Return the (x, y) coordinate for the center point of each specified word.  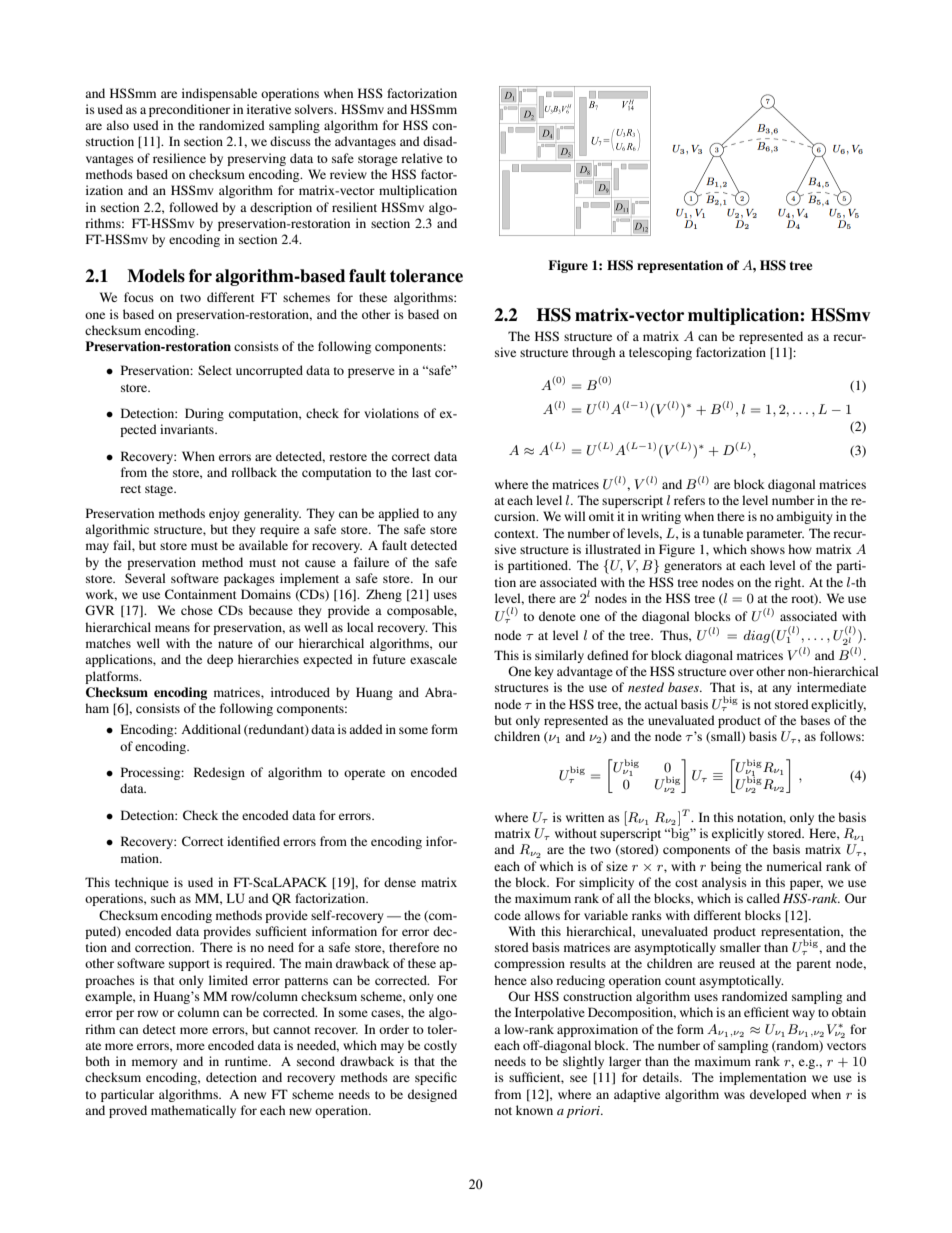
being (726, 867)
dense (400, 882)
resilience (179, 158)
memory (154, 1064)
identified (253, 841)
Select (215, 370)
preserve (371, 373)
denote (557, 616)
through (593, 353)
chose (197, 610)
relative (422, 158)
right (789, 583)
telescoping (660, 353)
